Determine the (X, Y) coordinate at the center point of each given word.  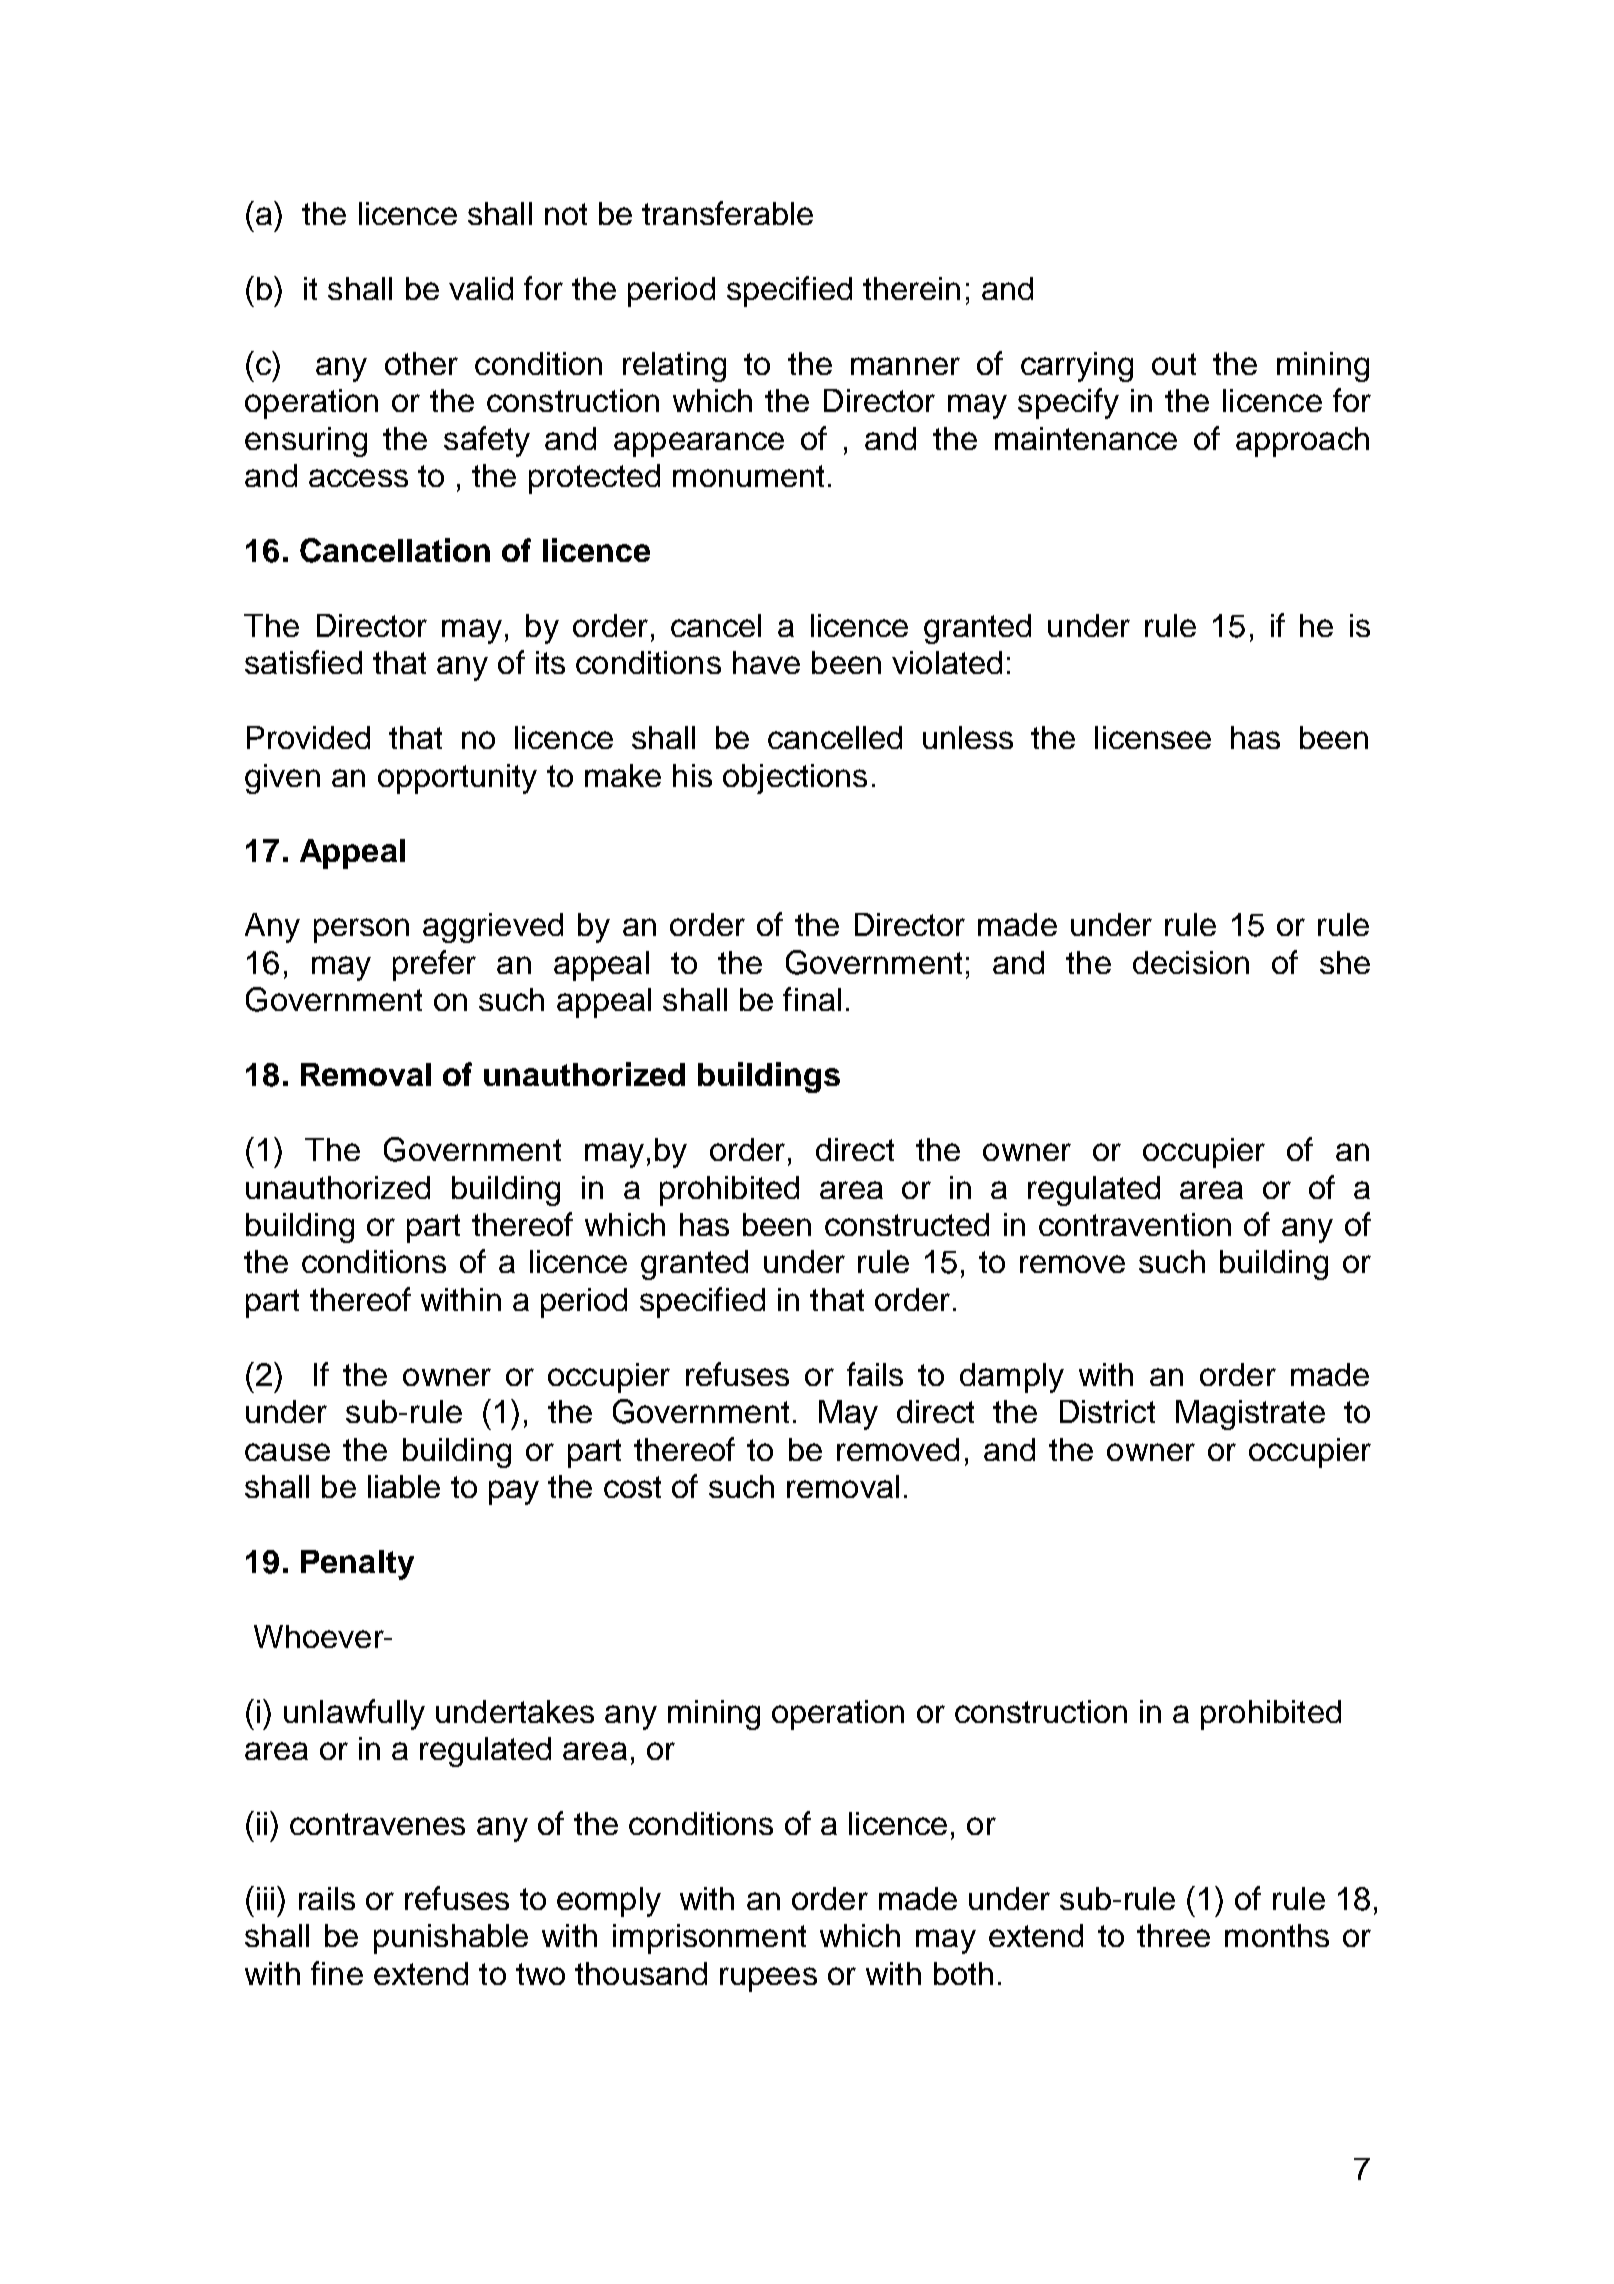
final (812, 999)
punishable (451, 1939)
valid (481, 288)
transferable (727, 213)
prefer (434, 965)
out (1174, 364)
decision (1191, 962)
